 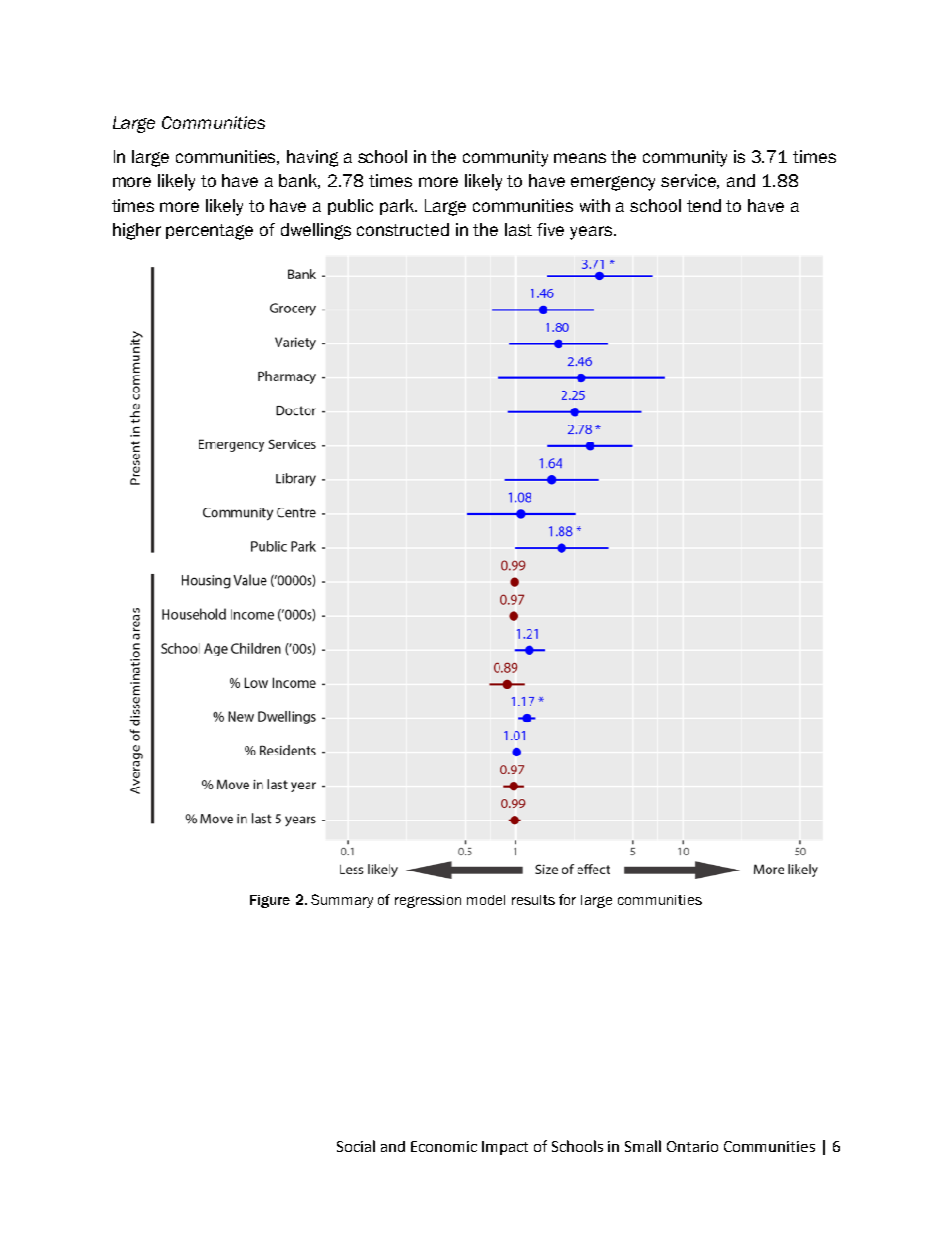 What do you see at coordinates (137, 231) in the screenshot?
I see `higher` at bounding box center [137, 231].
